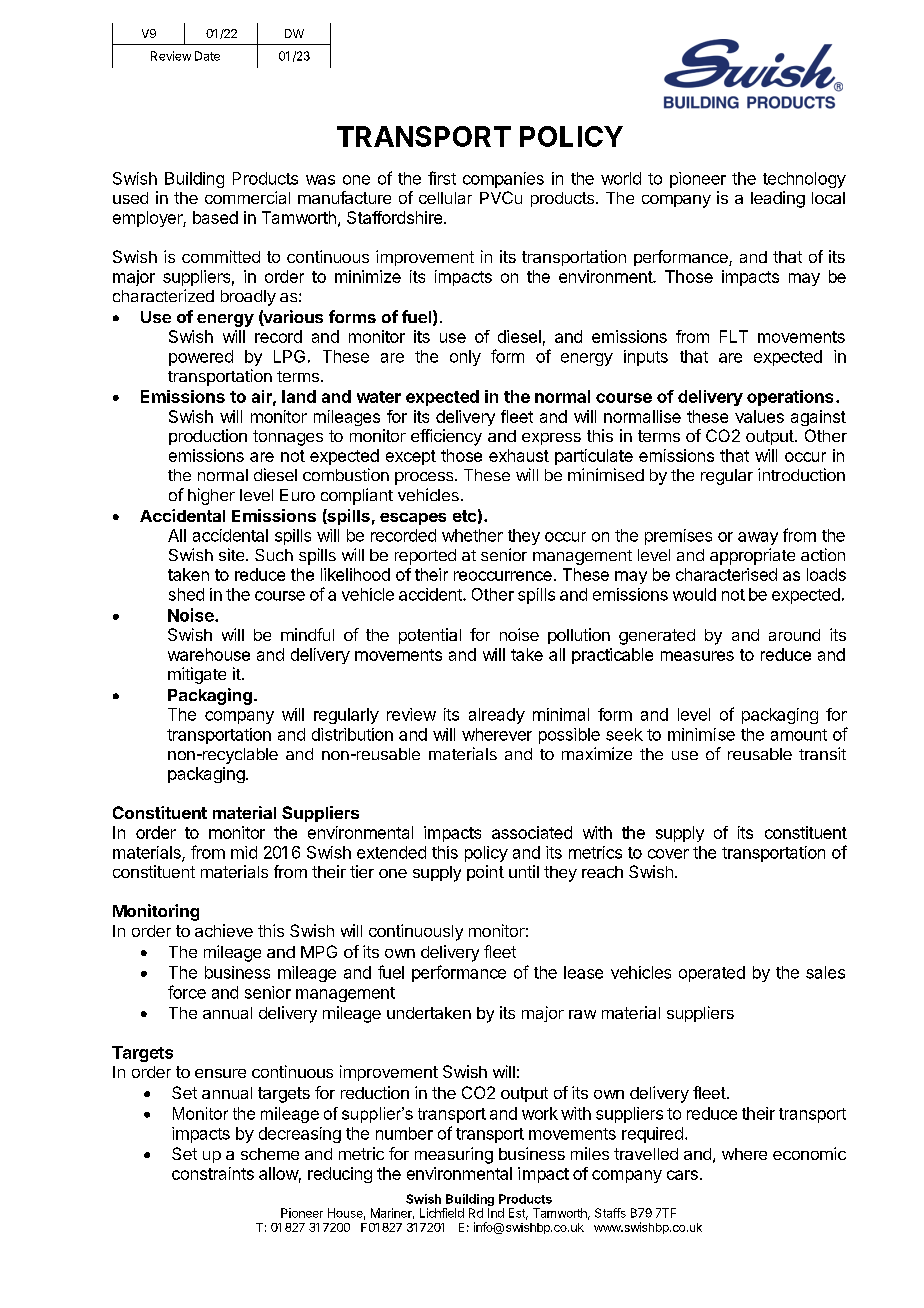 The height and width of the image is (1308, 924). Describe the element at coordinates (503, 180) in the image. I see `companies` at that location.
